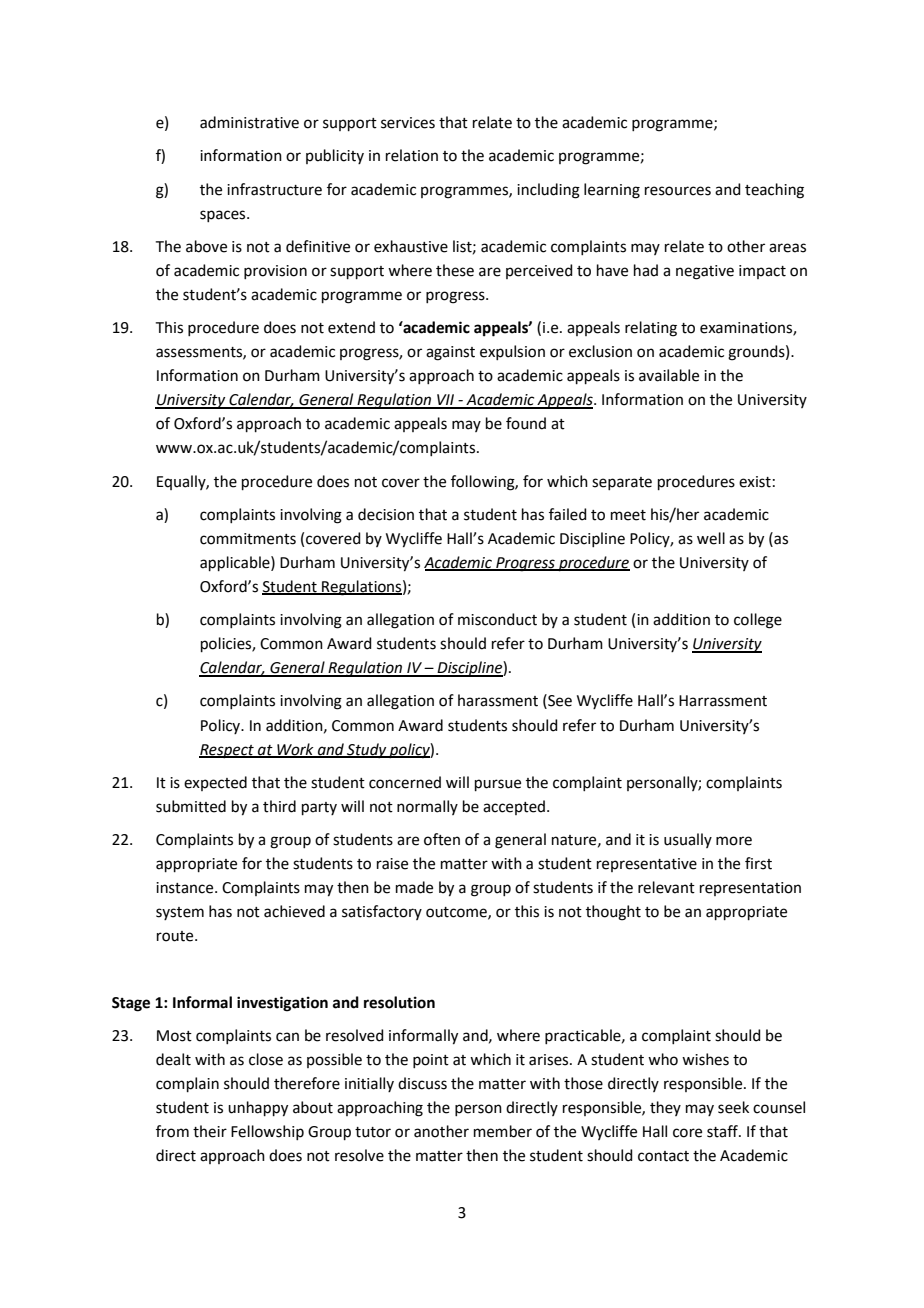  Describe the element at coordinates (758, 621) in the screenshot. I see `college` at that location.
